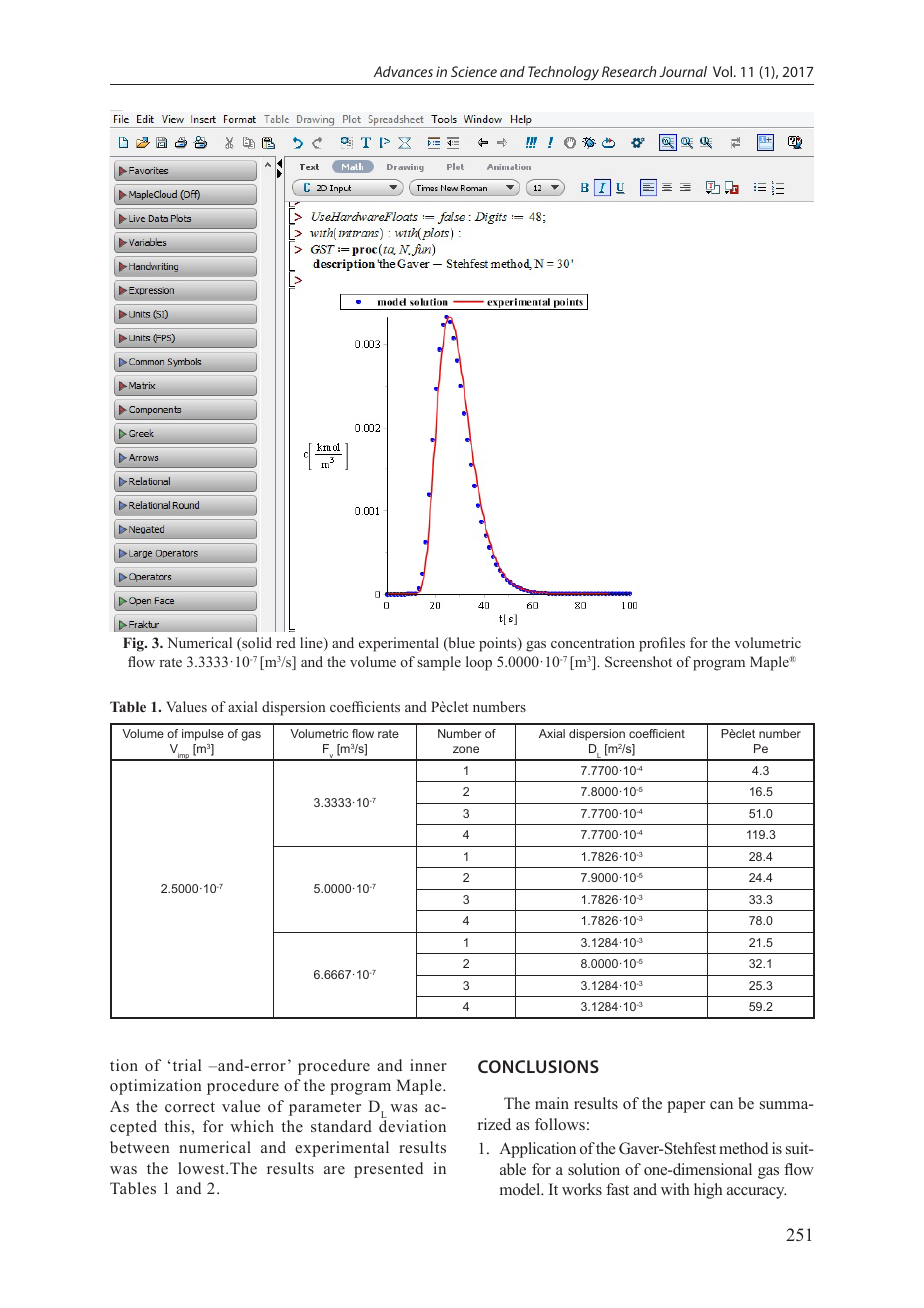 This screenshot has height=1308, width=924. Describe the element at coordinates (203, 735) in the screenshot. I see `impulse` at that location.
